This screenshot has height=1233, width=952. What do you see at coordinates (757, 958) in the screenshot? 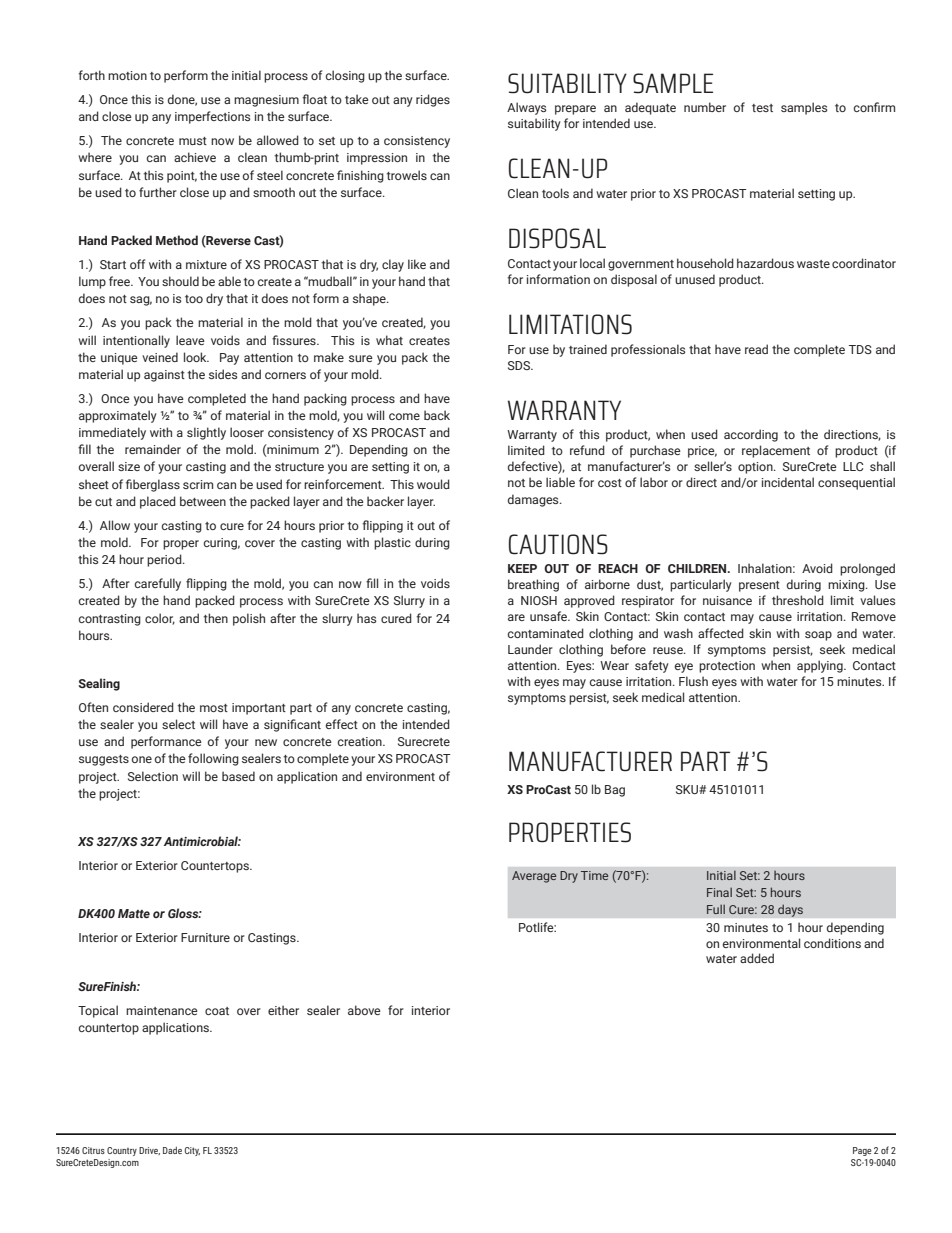
I see `added` at bounding box center [757, 958].
